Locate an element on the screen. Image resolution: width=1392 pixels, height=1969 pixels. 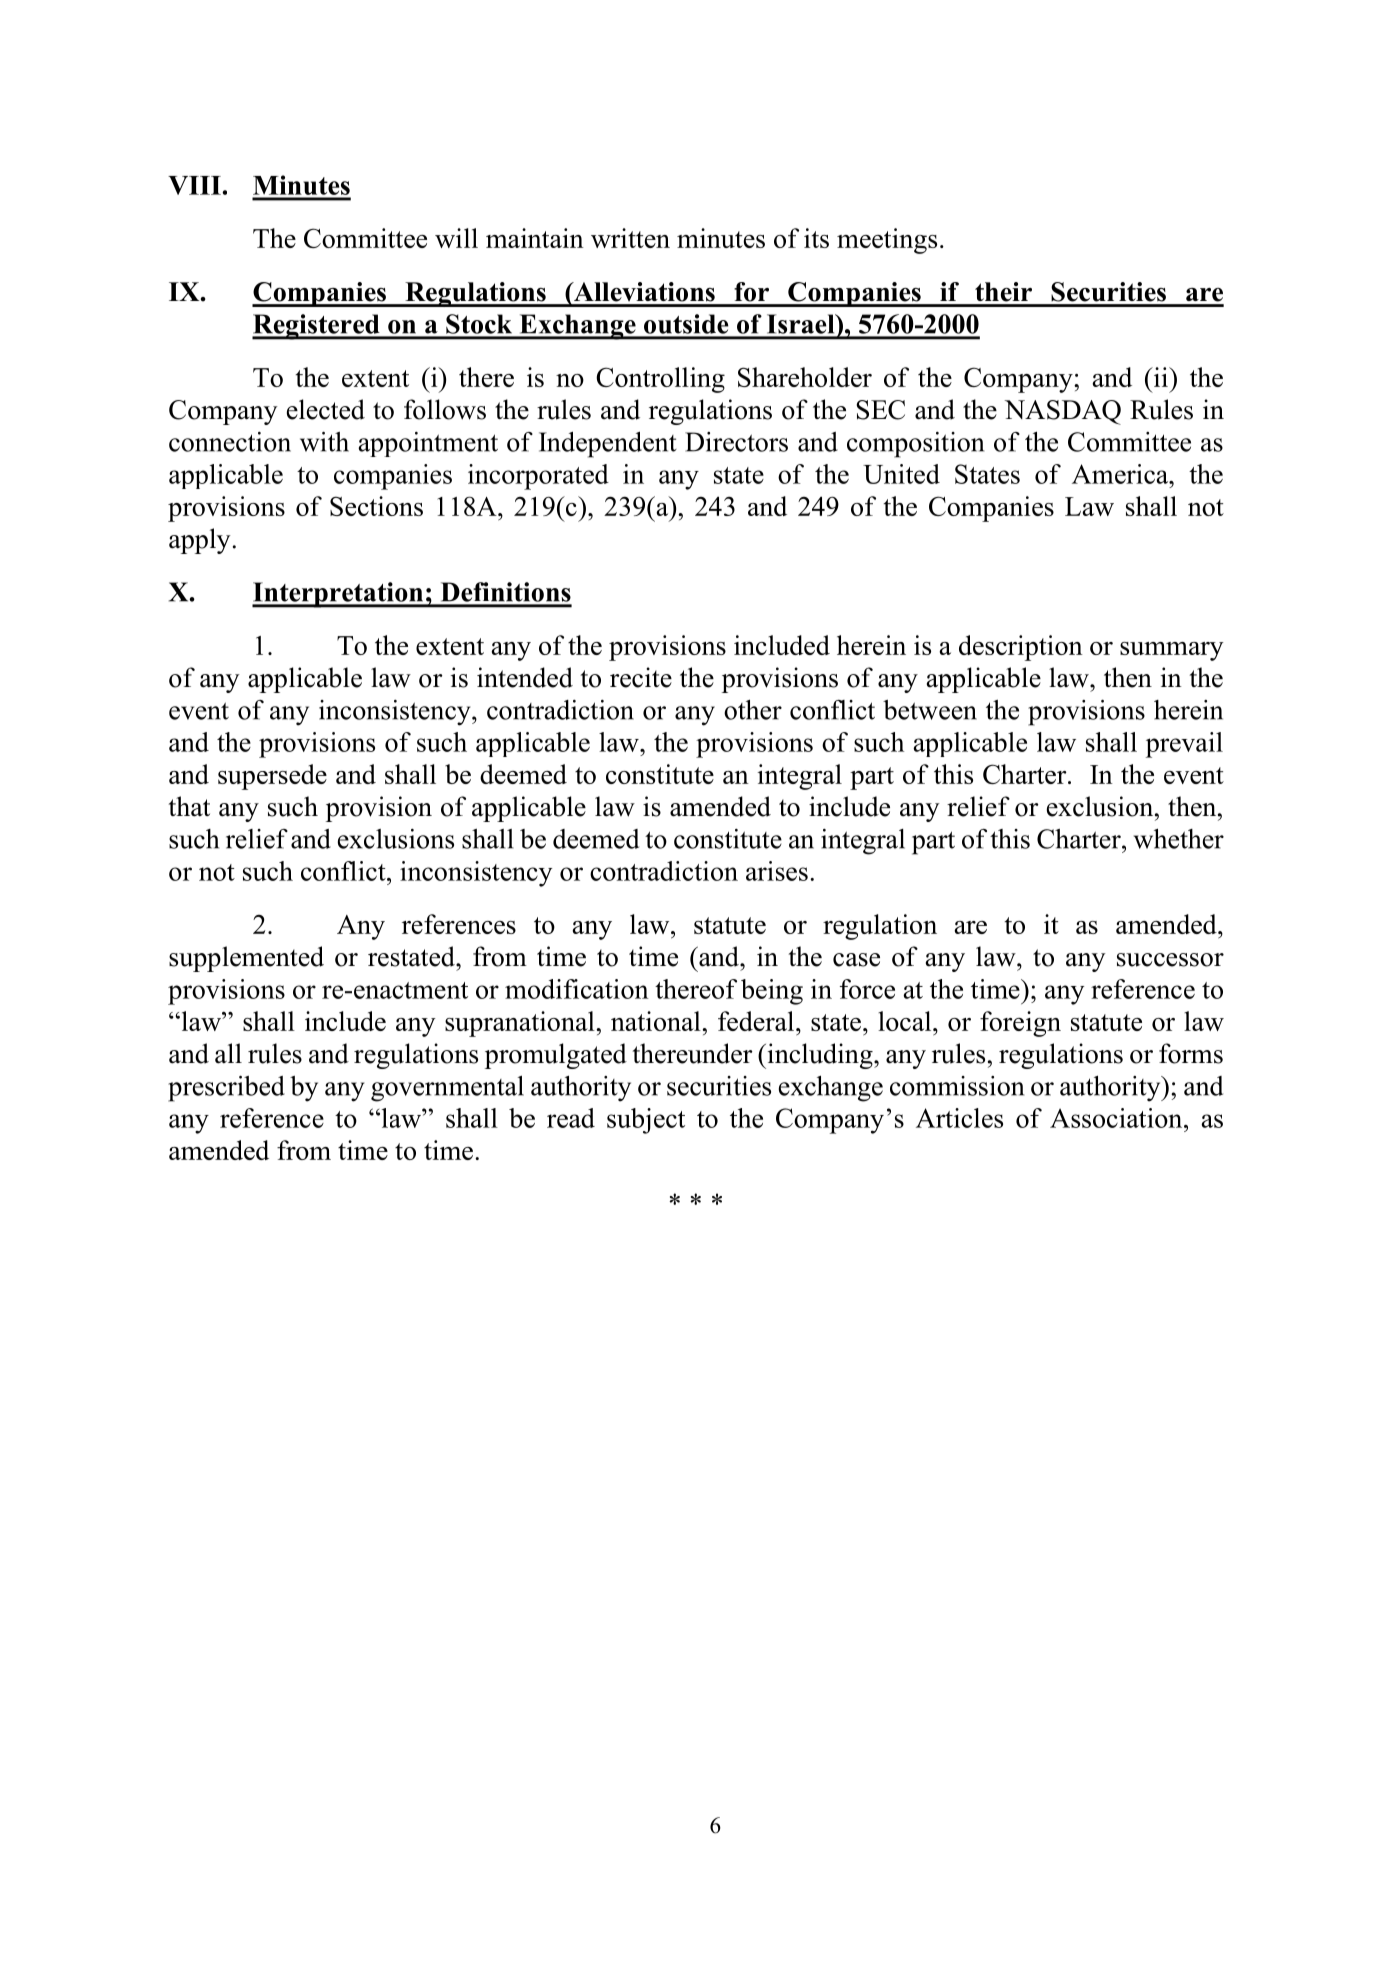
America is located at coordinates (1121, 474).
